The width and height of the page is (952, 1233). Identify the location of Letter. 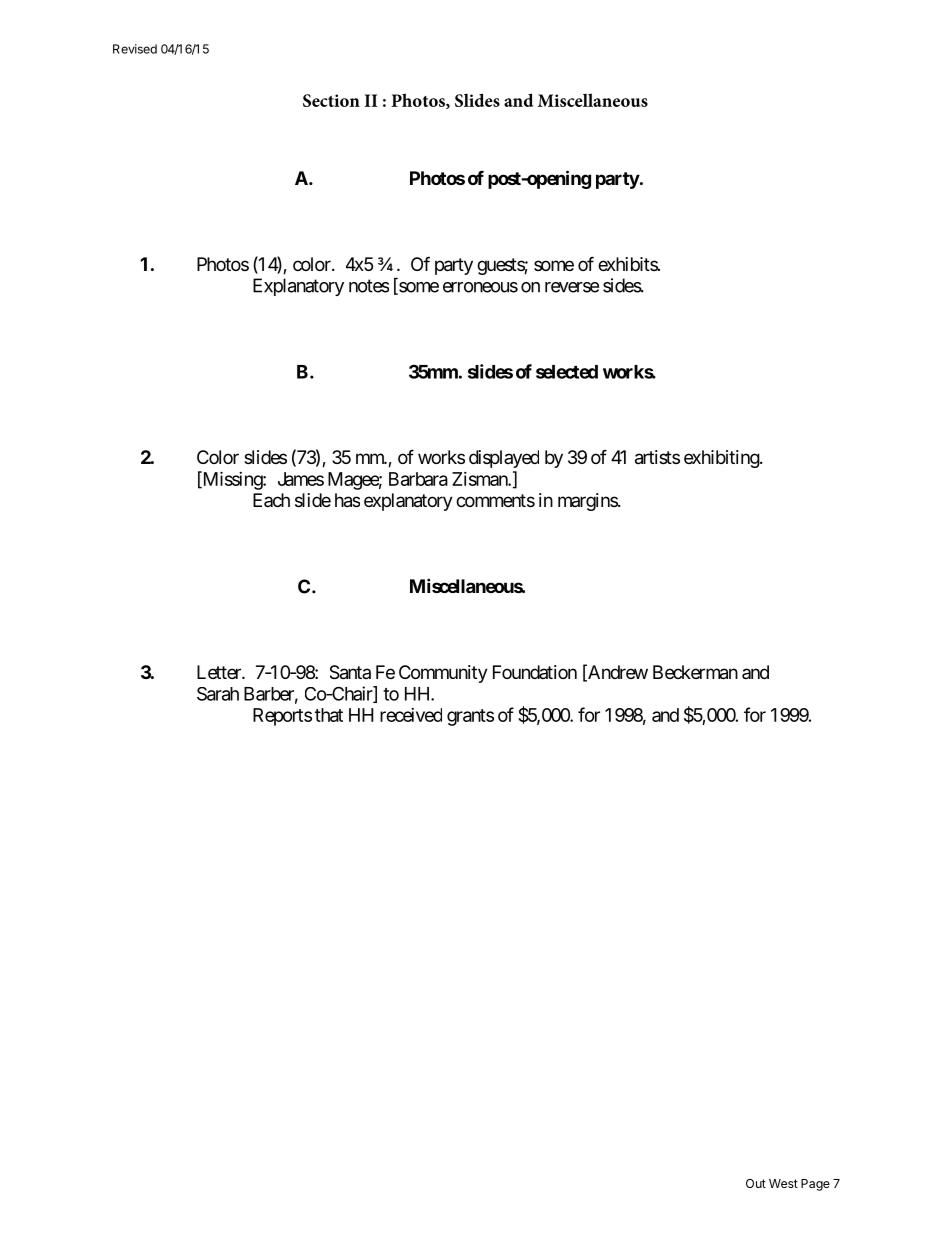
(220, 672).
